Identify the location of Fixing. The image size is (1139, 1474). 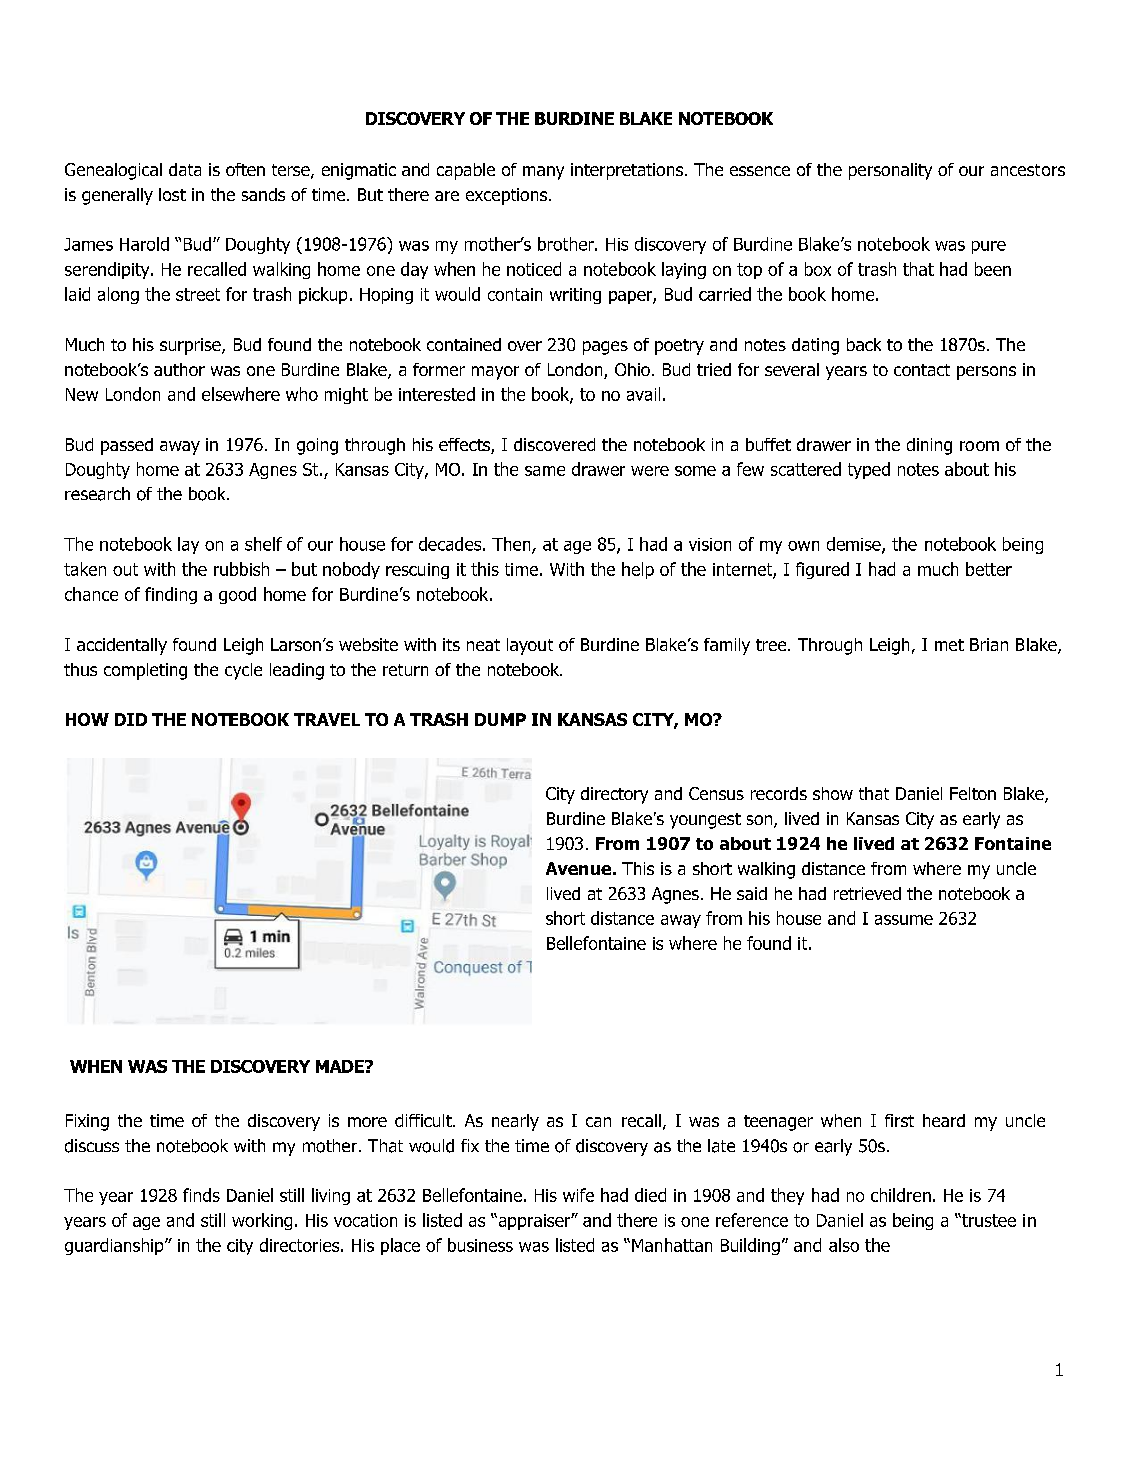
(87, 1122).
